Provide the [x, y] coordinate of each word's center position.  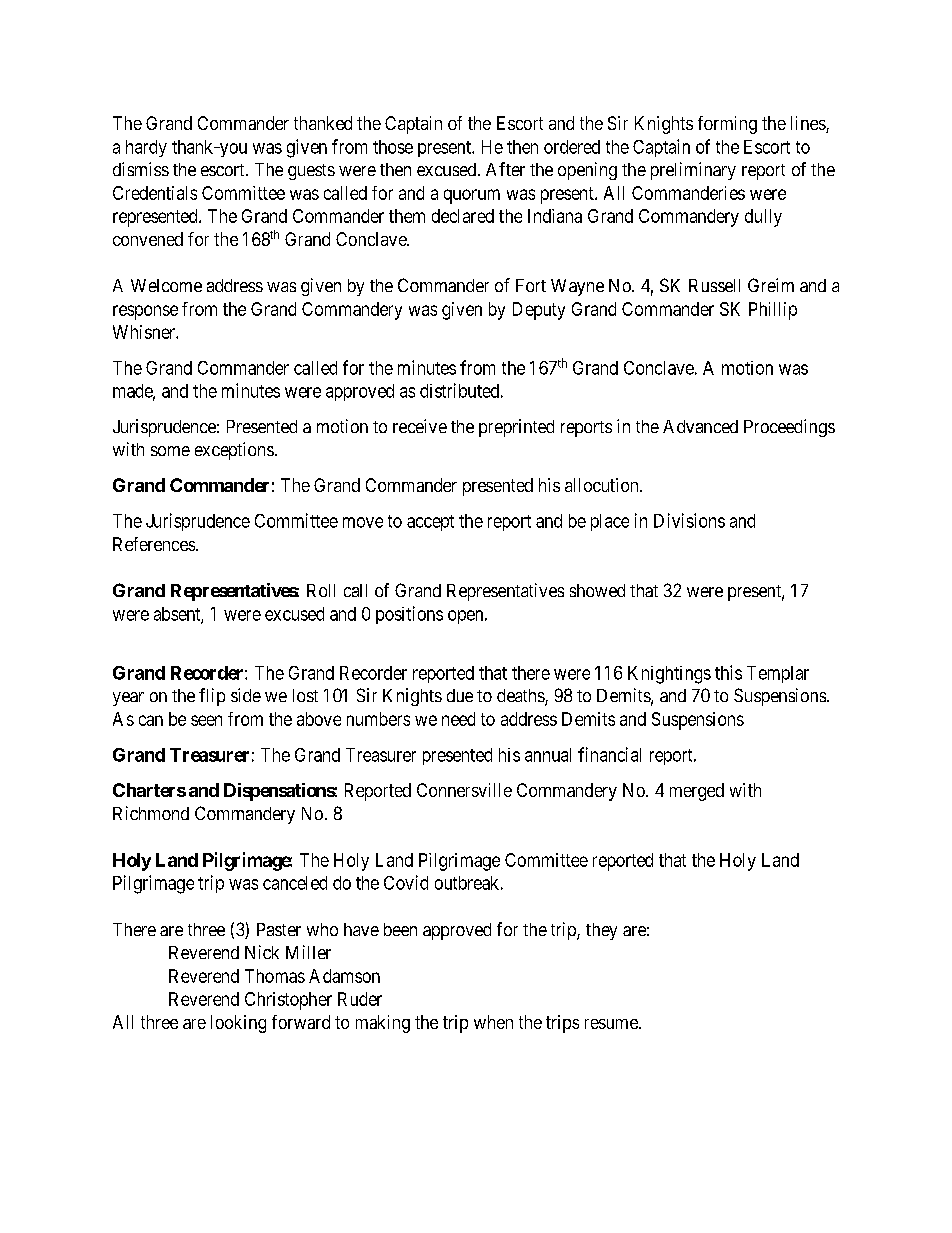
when [493, 1022]
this [728, 672]
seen [206, 720]
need [458, 719]
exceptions [234, 451]
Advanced [700, 426]
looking [238, 1024]
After [505, 169]
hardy [146, 148]
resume [612, 1024]
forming [727, 125]
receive [420, 426]
